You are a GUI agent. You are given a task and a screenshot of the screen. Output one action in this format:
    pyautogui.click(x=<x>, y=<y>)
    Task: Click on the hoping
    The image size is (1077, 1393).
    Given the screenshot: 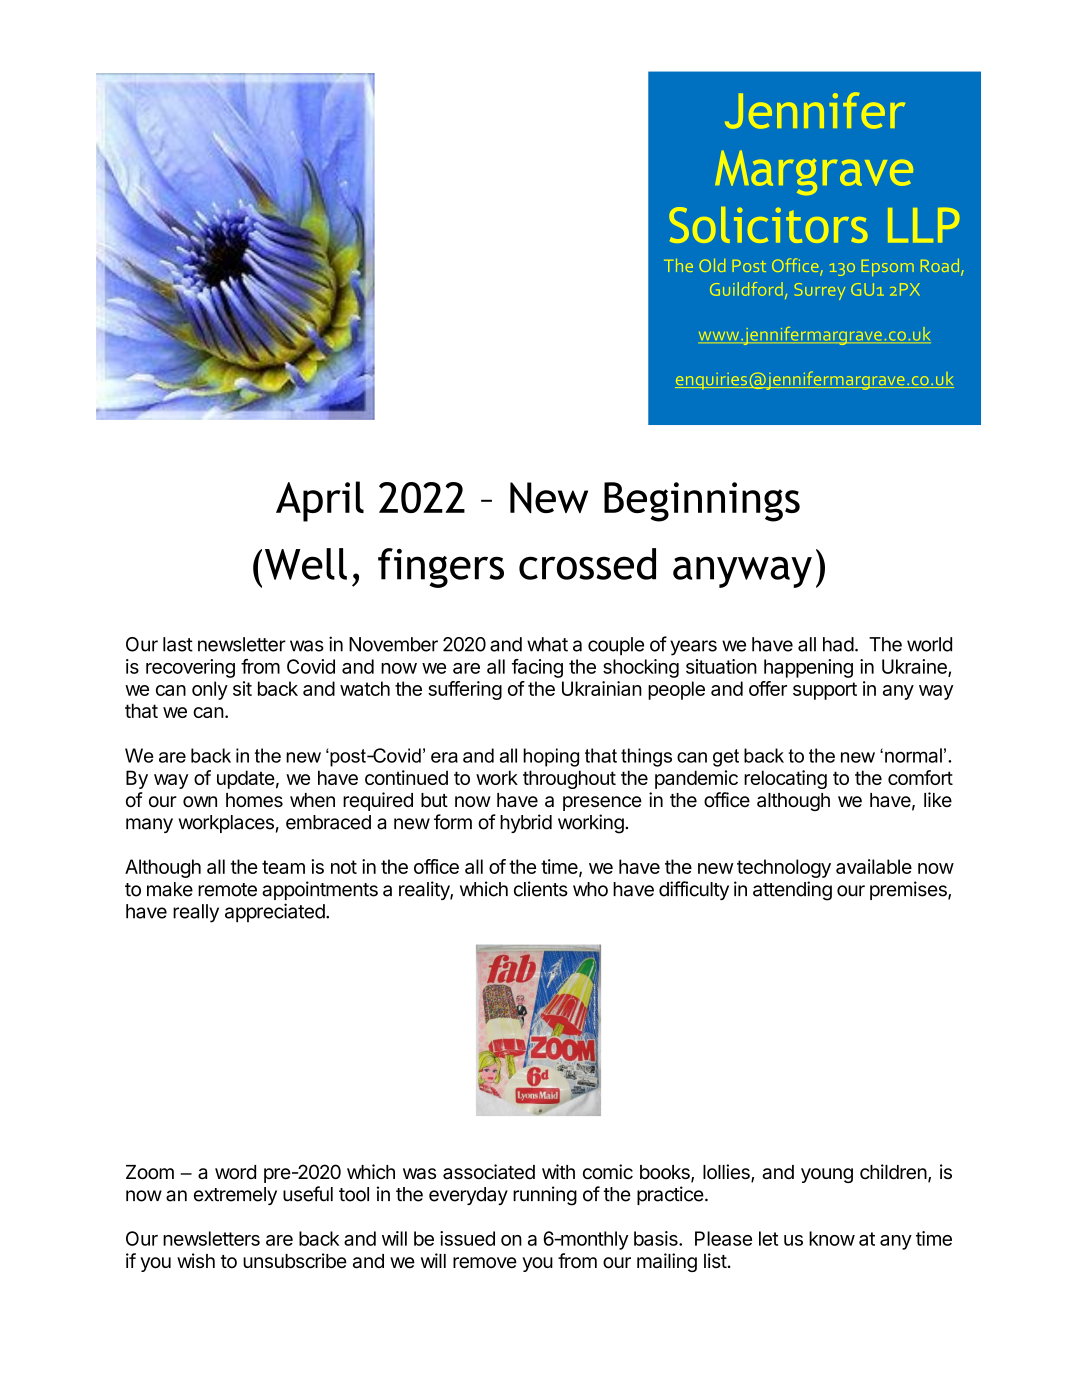 What is the action you would take?
    pyautogui.click(x=551, y=757)
